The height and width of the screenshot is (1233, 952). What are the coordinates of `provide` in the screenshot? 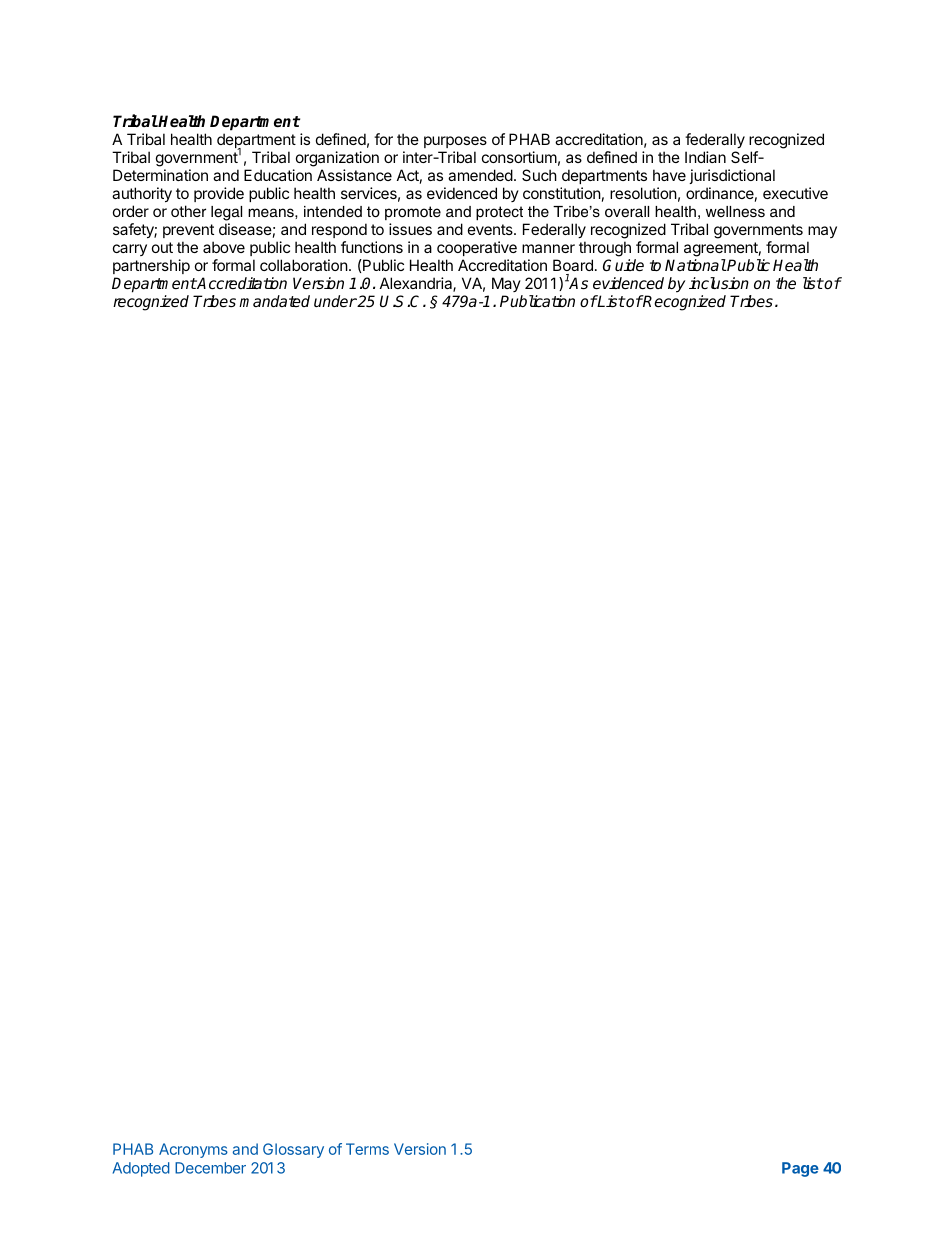 It's located at (219, 194).
